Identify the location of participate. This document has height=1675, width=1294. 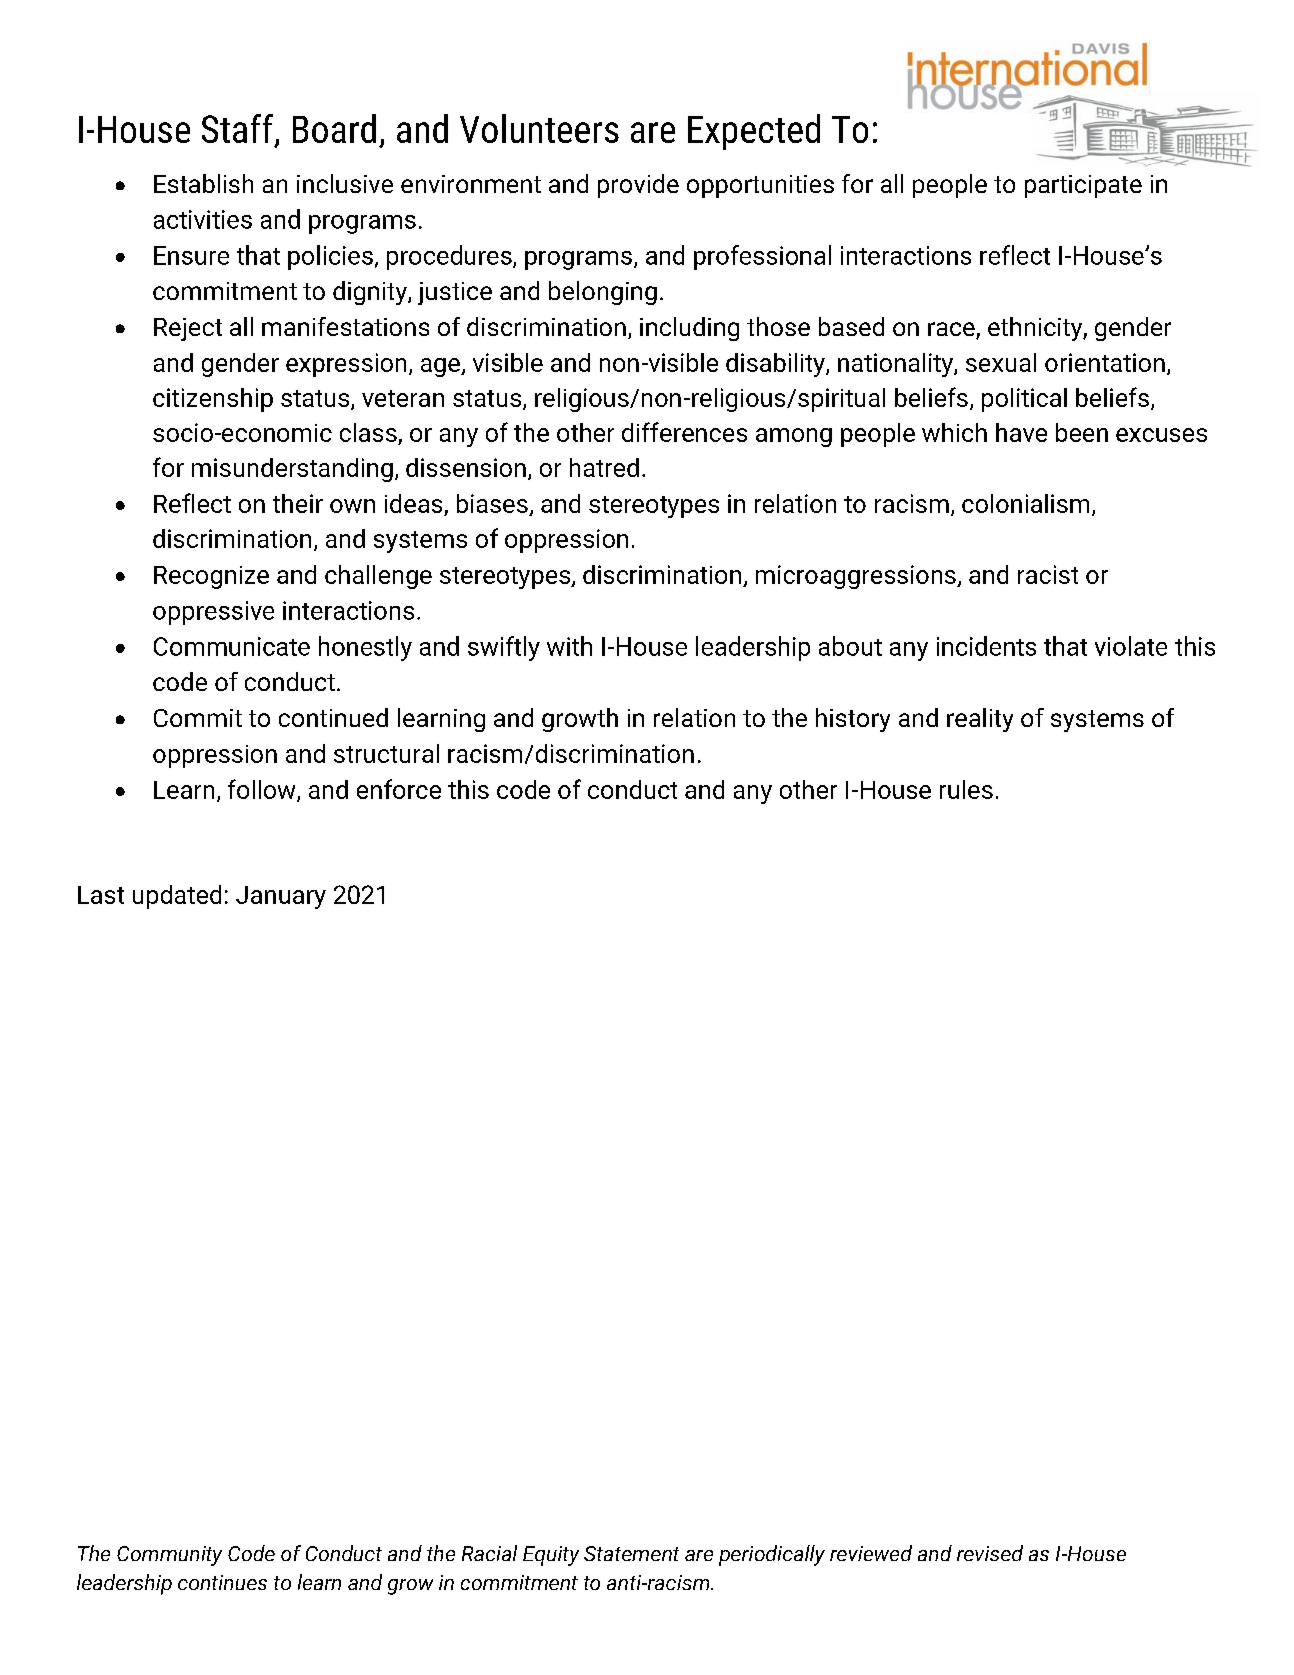
(1083, 186).
